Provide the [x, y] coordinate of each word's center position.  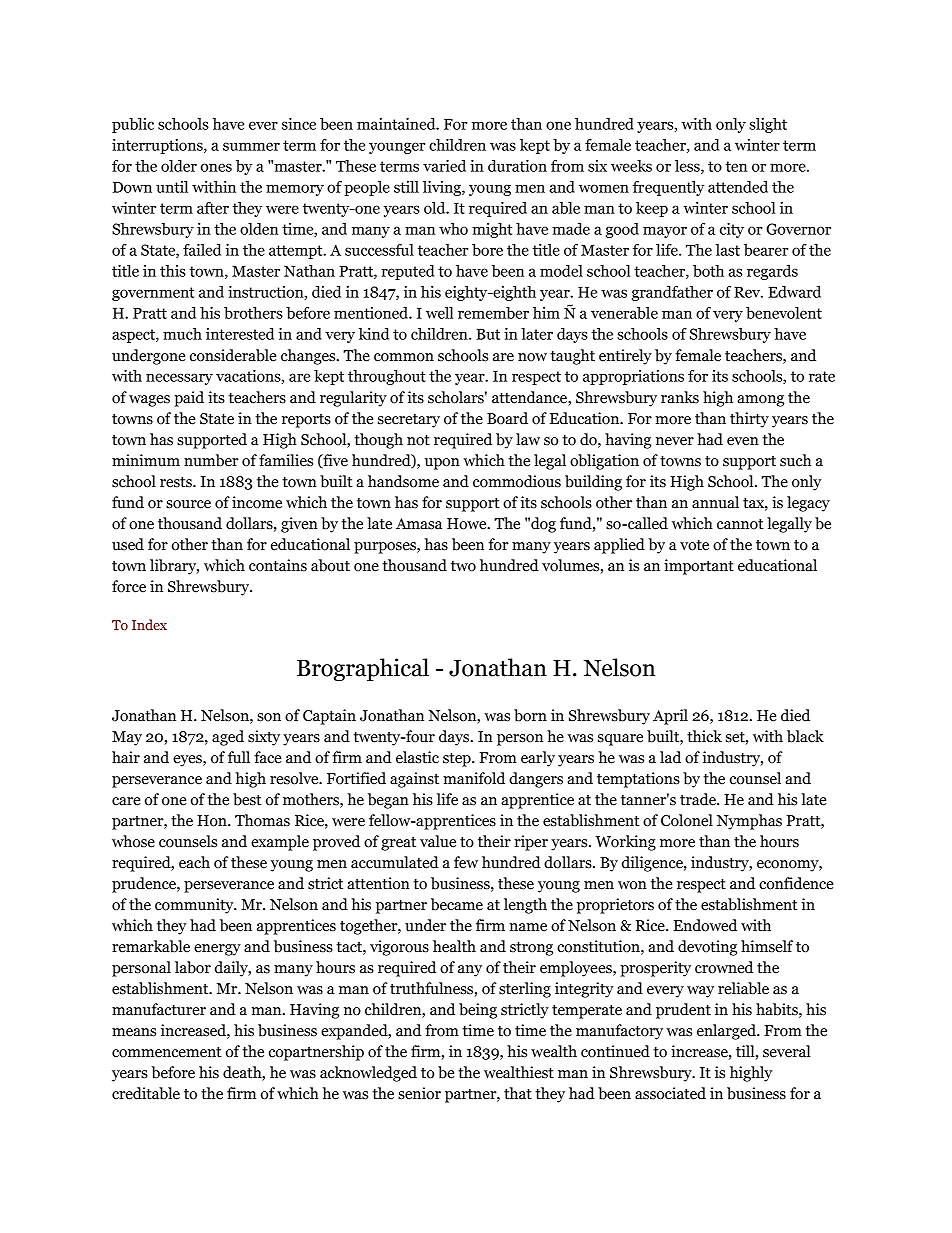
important [699, 567]
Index [149, 624]
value [438, 841]
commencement [167, 1052]
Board [507, 418]
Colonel [687, 820]
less [688, 167]
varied [444, 166]
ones [216, 167]
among [760, 401]
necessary [179, 379]
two [463, 566]
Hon [213, 821]
